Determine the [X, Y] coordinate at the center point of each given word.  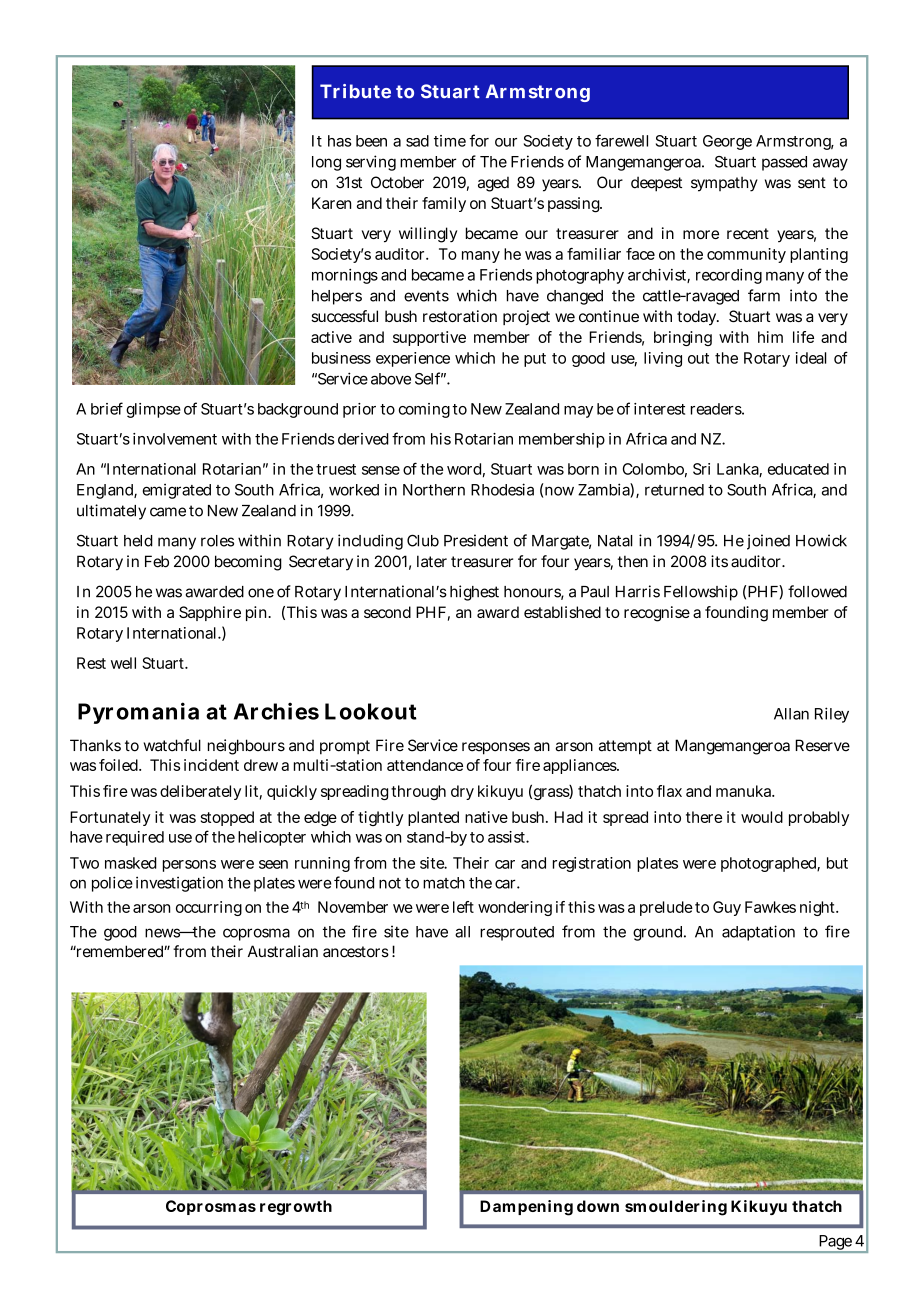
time [450, 141]
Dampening [526, 1208]
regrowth [296, 1208]
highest [474, 593]
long [326, 163]
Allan [791, 714]
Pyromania [138, 713]
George [727, 142]
